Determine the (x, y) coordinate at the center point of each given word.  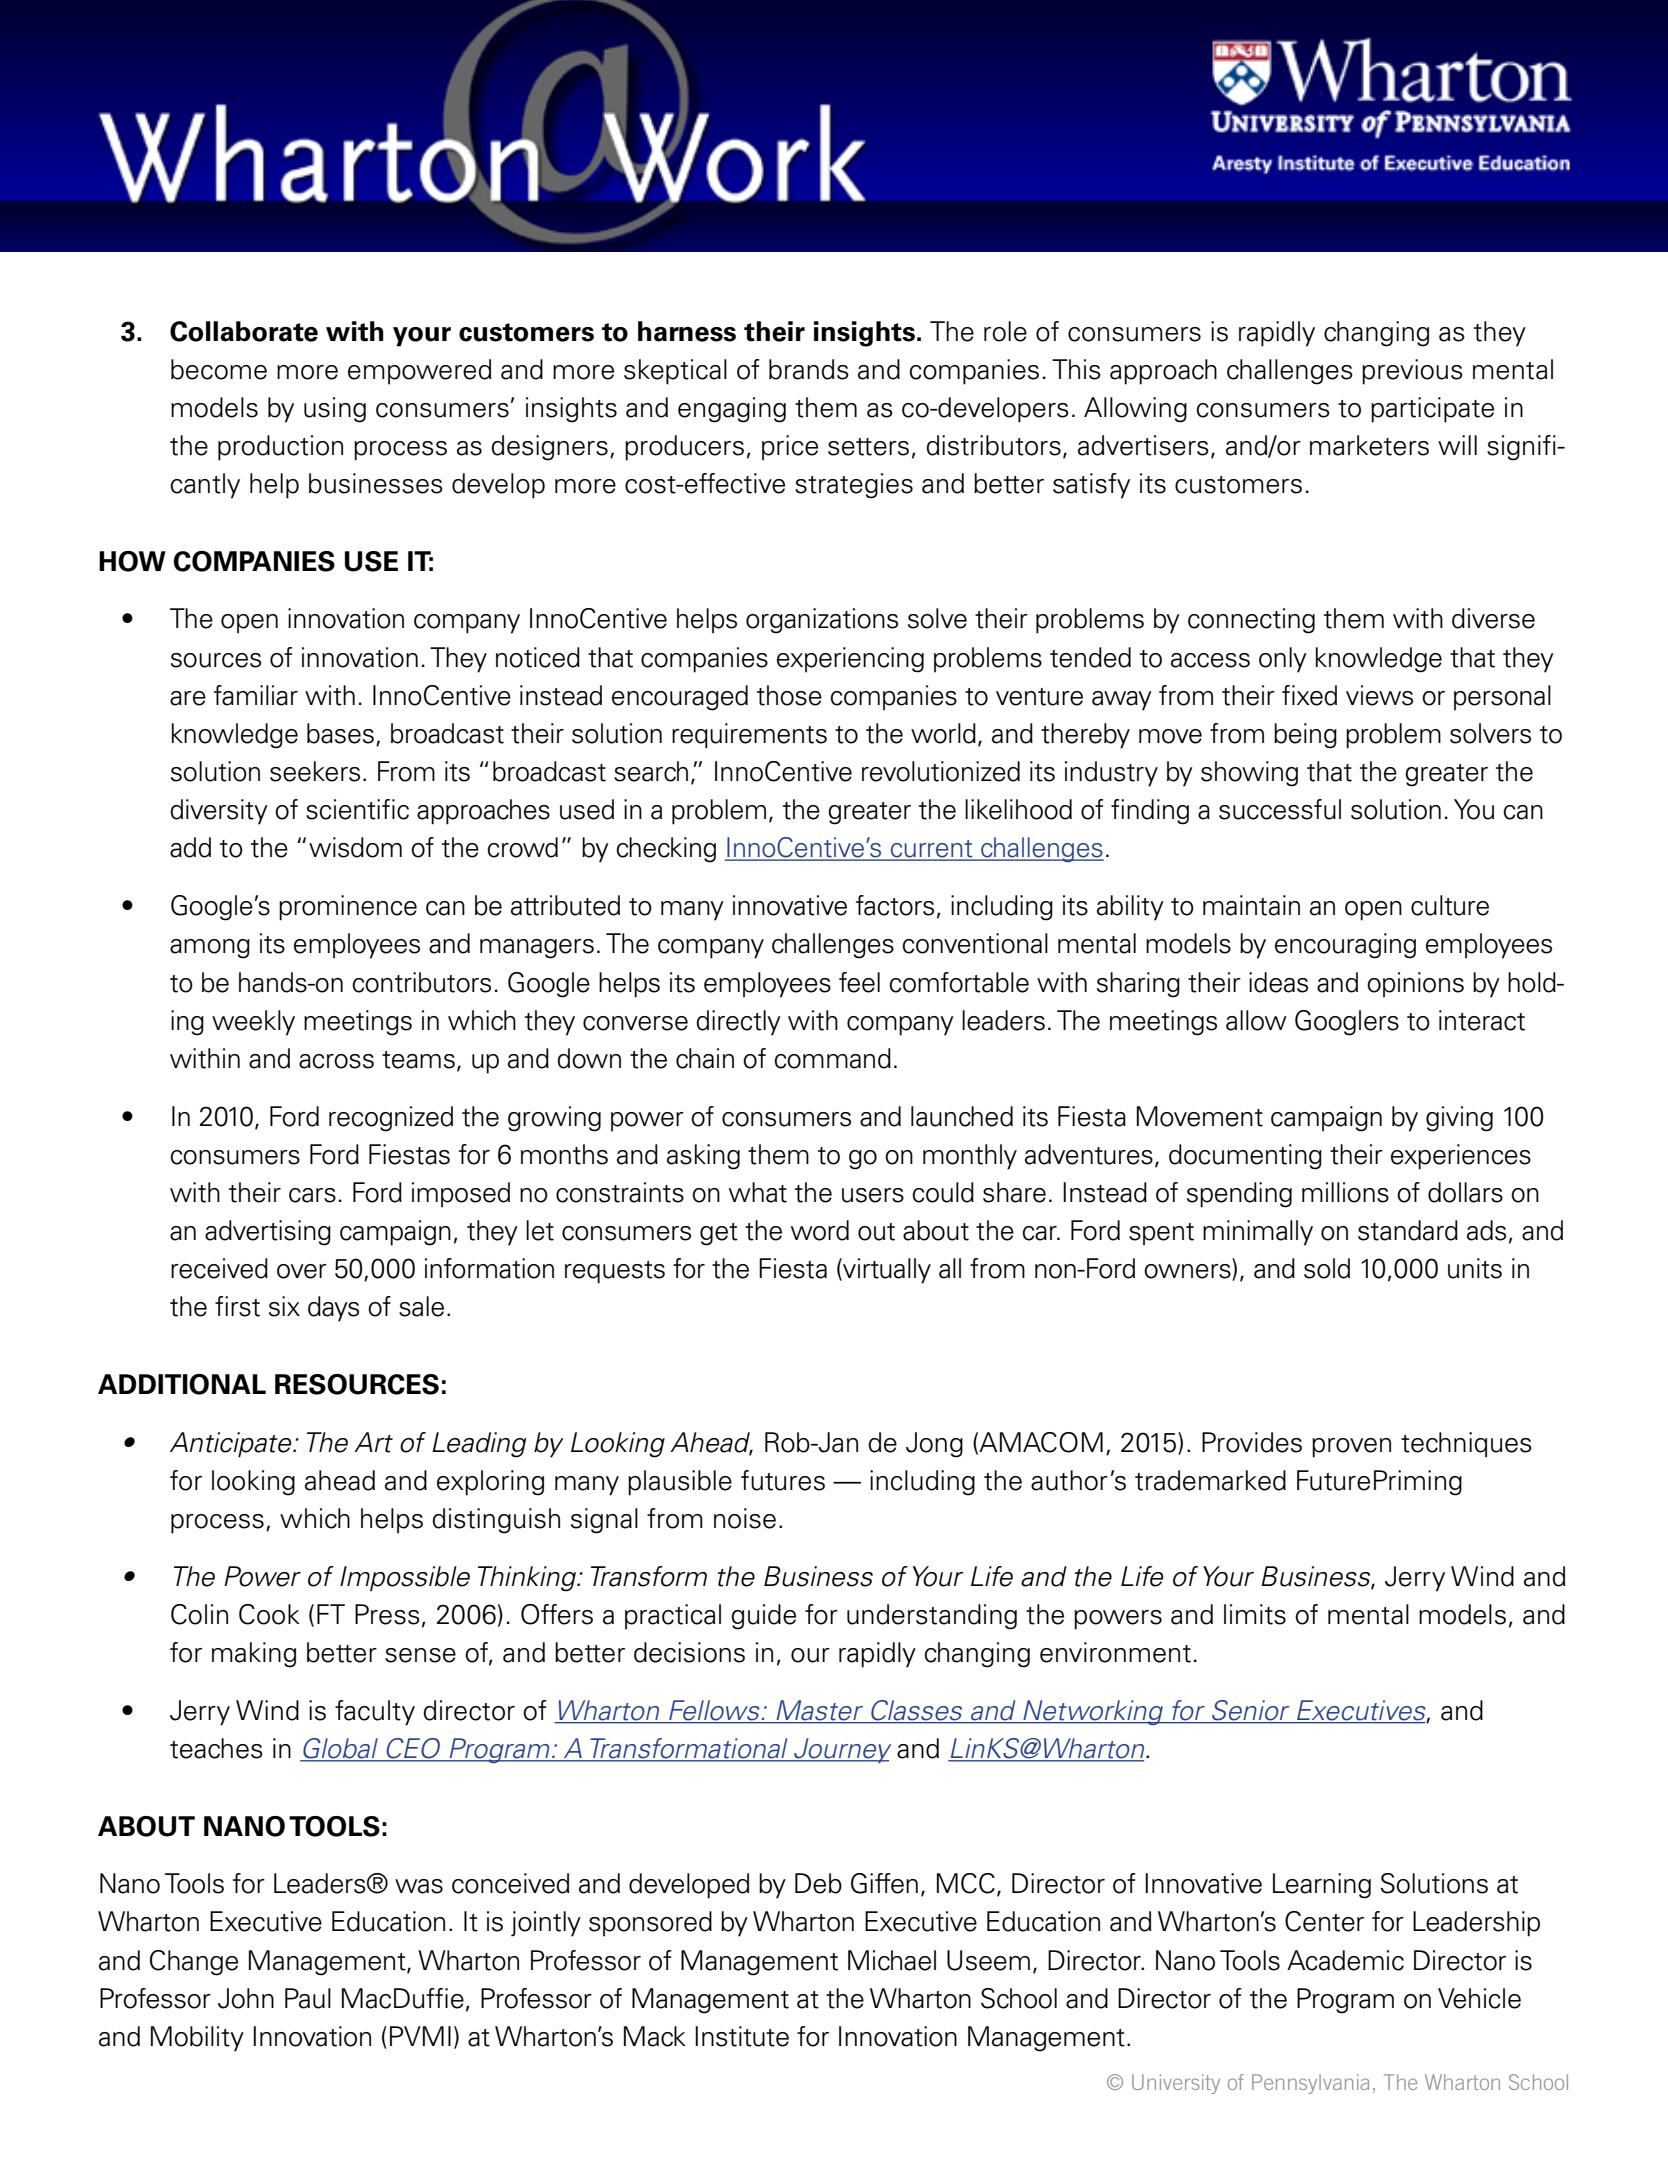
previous (1412, 372)
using (335, 410)
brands (809, 369)
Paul (308, 1998)
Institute (742, 2036)
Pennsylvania (1310, 2084)
